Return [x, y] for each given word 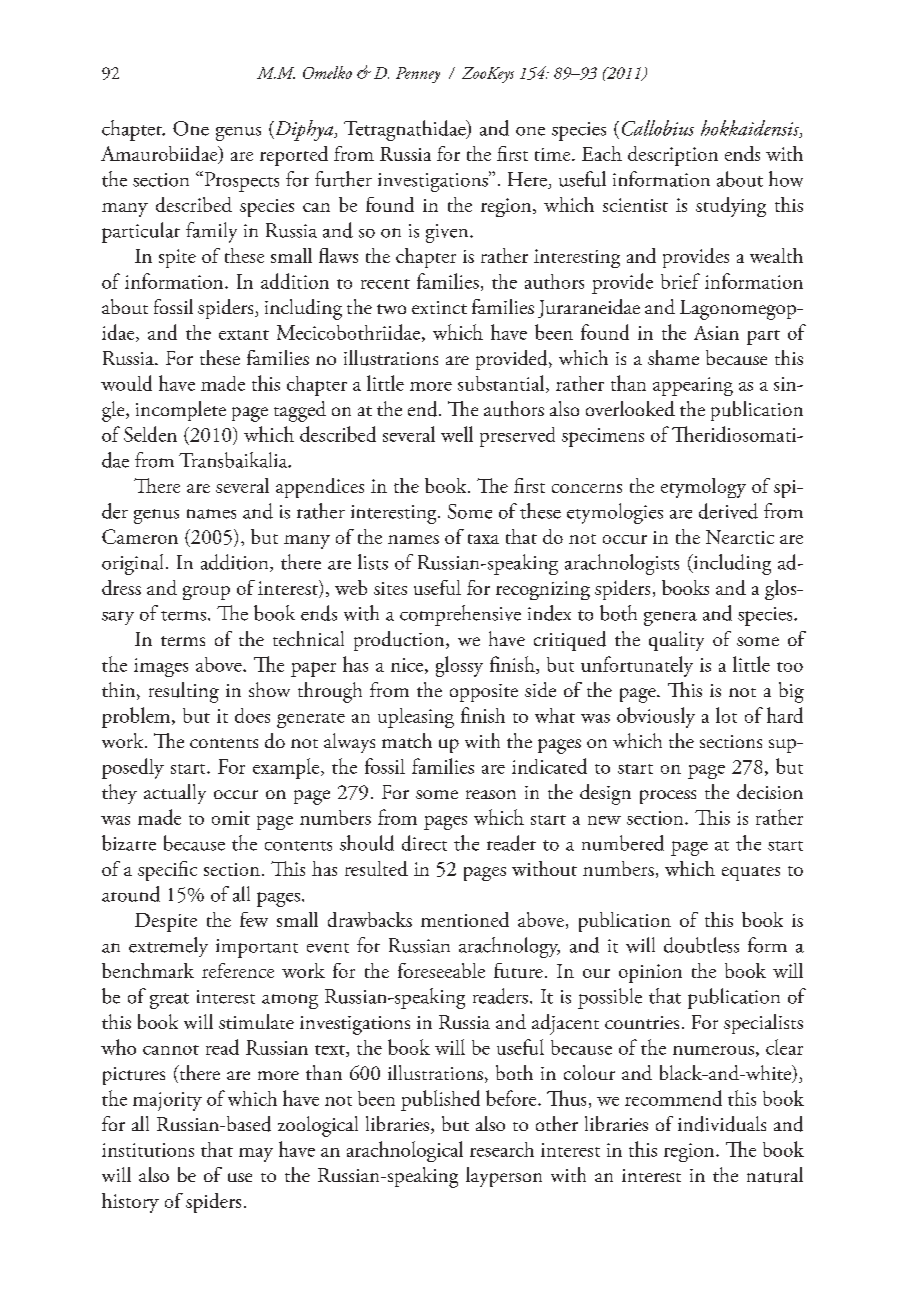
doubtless [701, 945]
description [673, 156]
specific [167, 871]
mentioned [465, 919]
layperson [504, 1177]
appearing [693, 386]
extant [244, 335]
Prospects [240, 181]
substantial [502, 384]
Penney [418, 75]
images [161, 667]
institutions [148, 1150]
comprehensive [460, 615]
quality [676, 641]
